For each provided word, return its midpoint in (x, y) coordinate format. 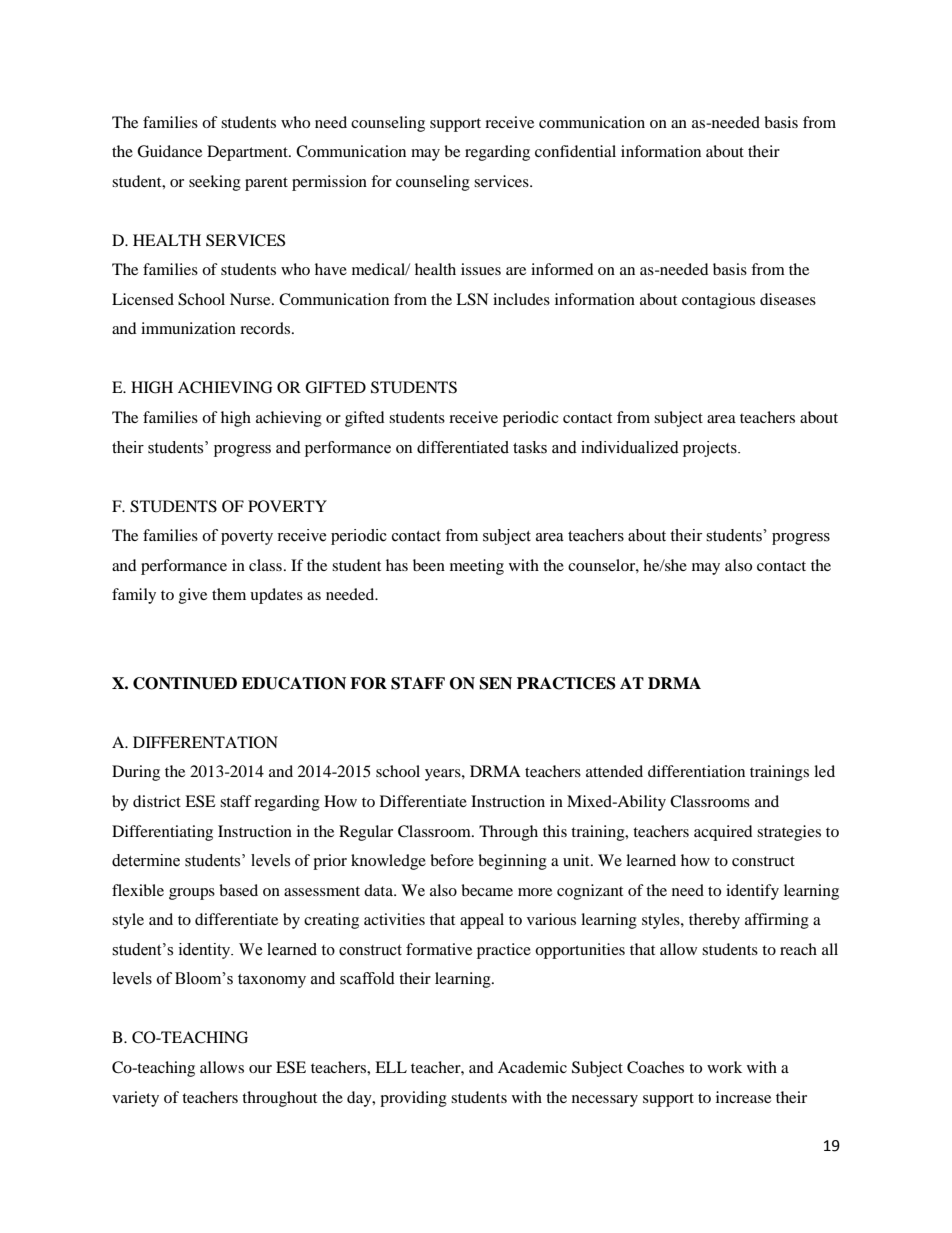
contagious (718, 301)
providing (413, 1099)
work (724, 1067)
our (260, 1069)
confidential (575, 151)
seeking (215, 183)
